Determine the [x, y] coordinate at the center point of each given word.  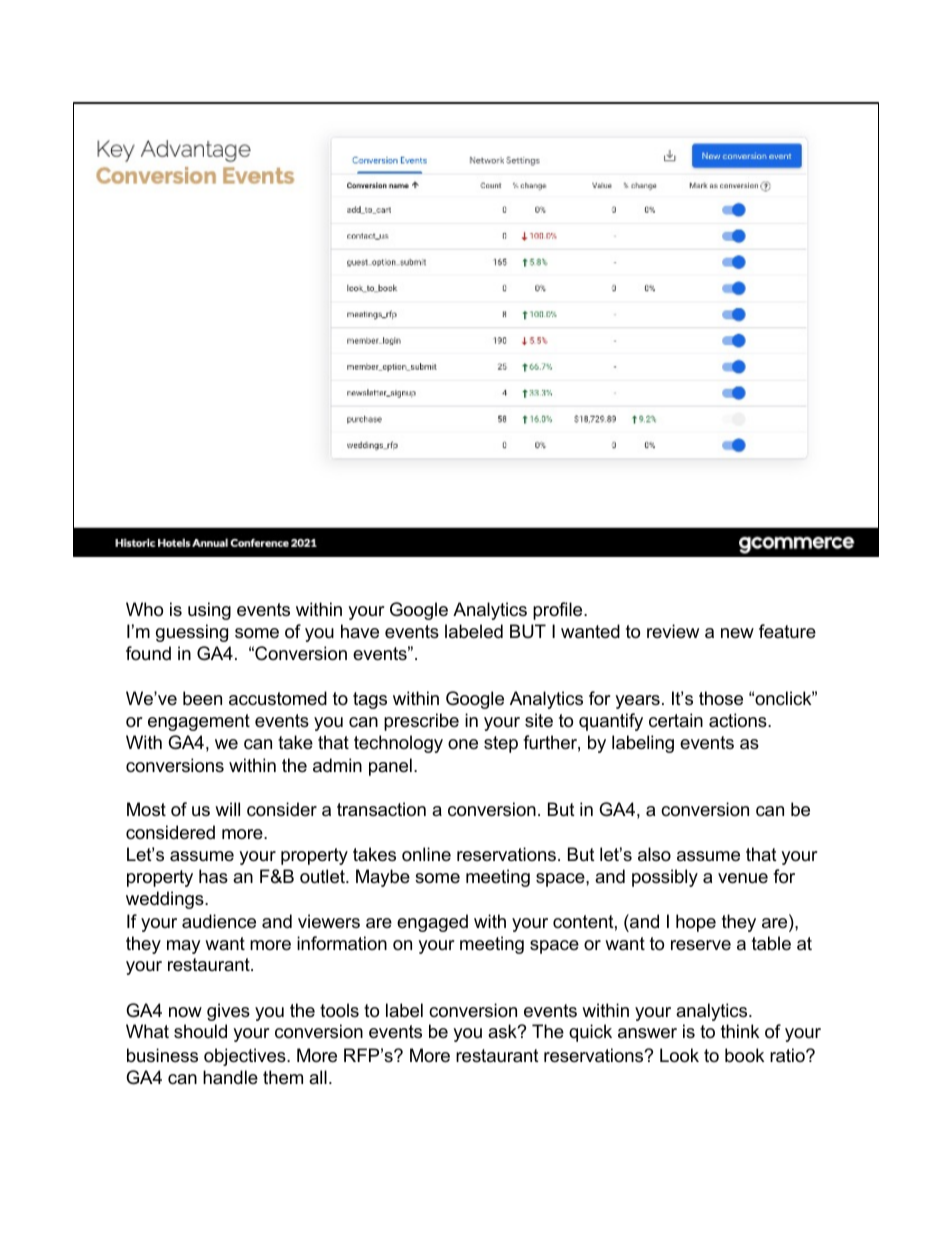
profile [559, 611]
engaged [432, 923]
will [227, 809]
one [463, 744]
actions [739, 720]
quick [590, 1033]
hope [696, 923]
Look [679, 1055]
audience [219, 921]
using [209, 611]
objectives [246, 1057]
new [737, 633]
